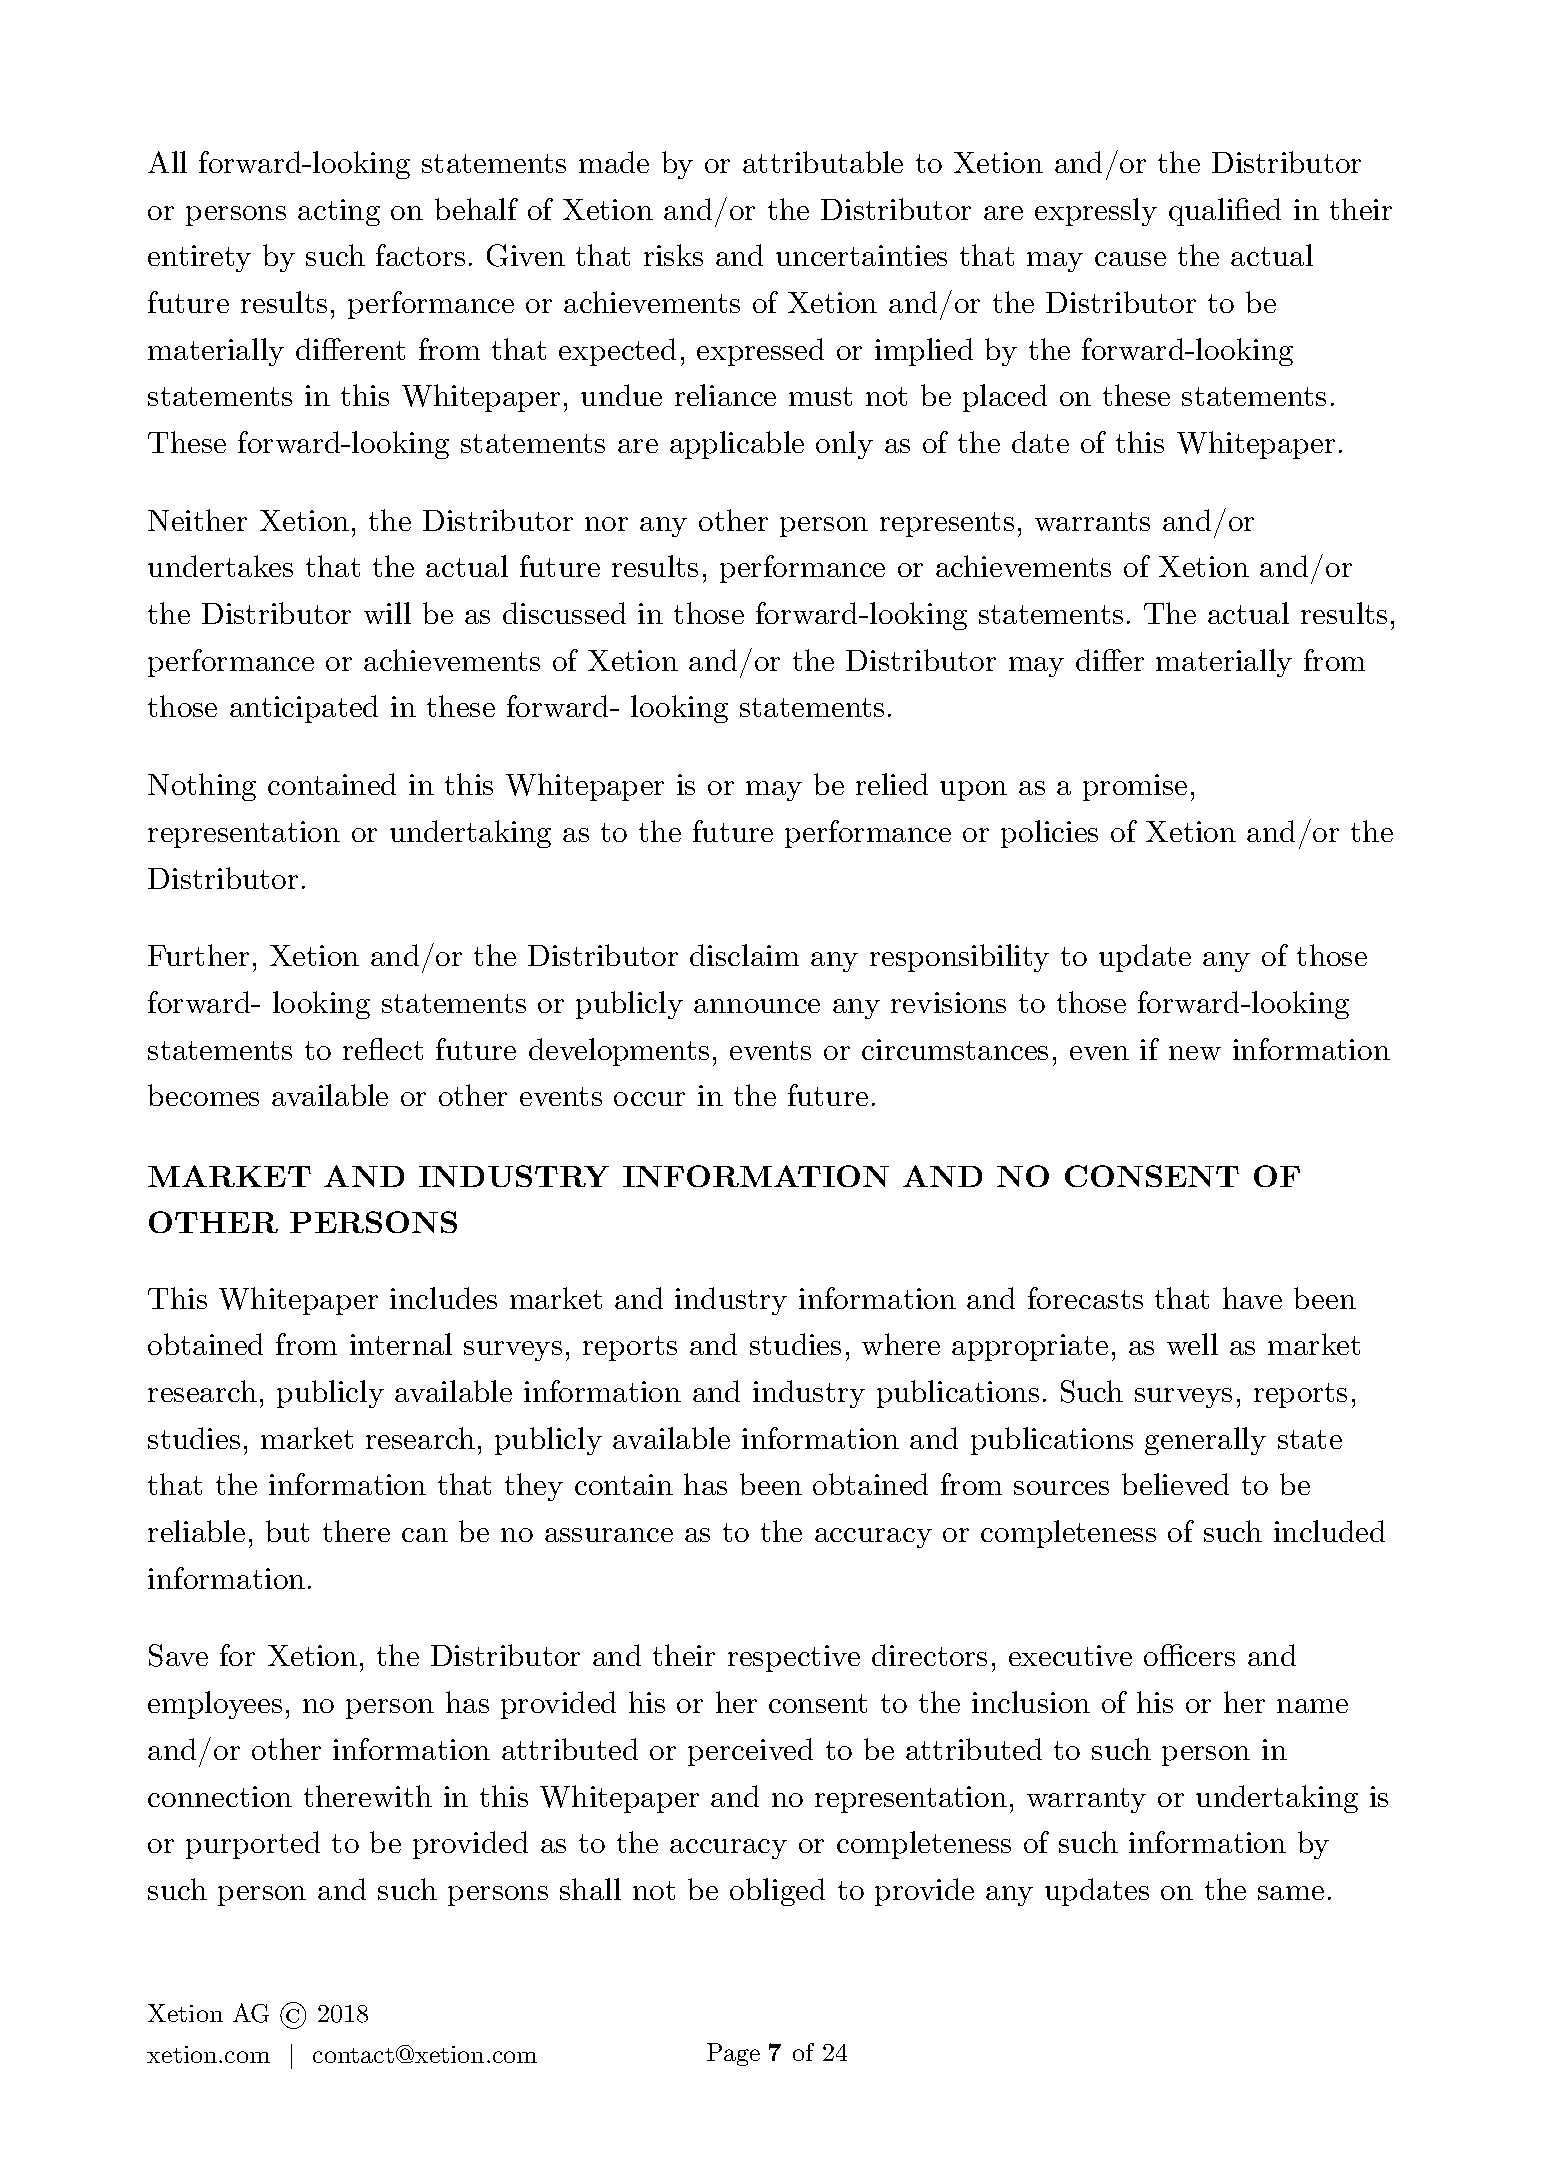  I want to click on where, so click(901, 1344).
